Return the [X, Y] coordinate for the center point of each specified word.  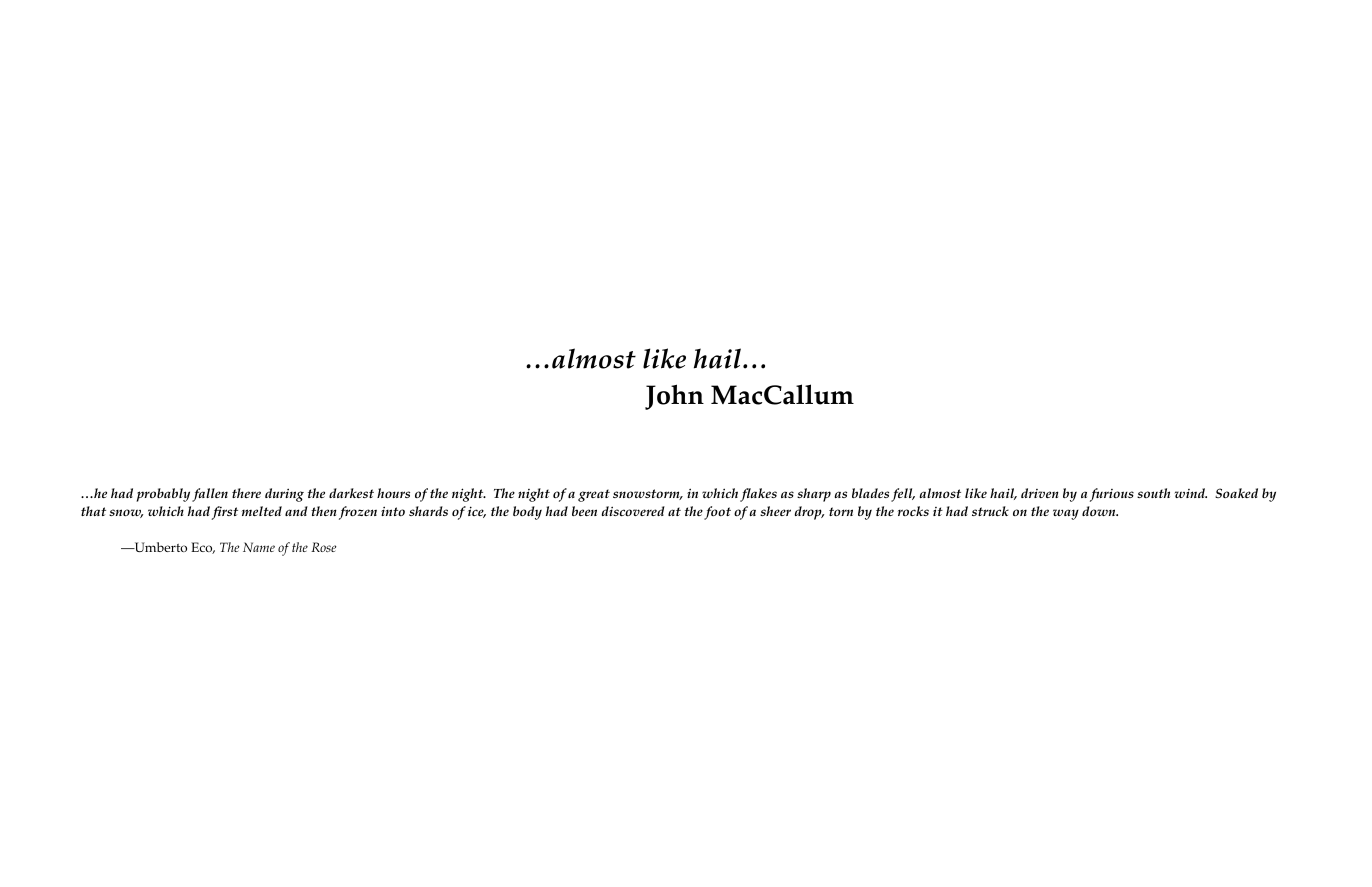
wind [1191, 493]
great [594, 495]
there [246, 493]
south [1153, 493]
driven [1040, 493]
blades [870, 493]
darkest [351, 493]
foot [717, 513]
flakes [758, 495]
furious [1112, 495]
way [1066, 514]
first [224, 513]
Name [259, 547]
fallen [210, 495]
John [674, 397]
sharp [814, 495]
